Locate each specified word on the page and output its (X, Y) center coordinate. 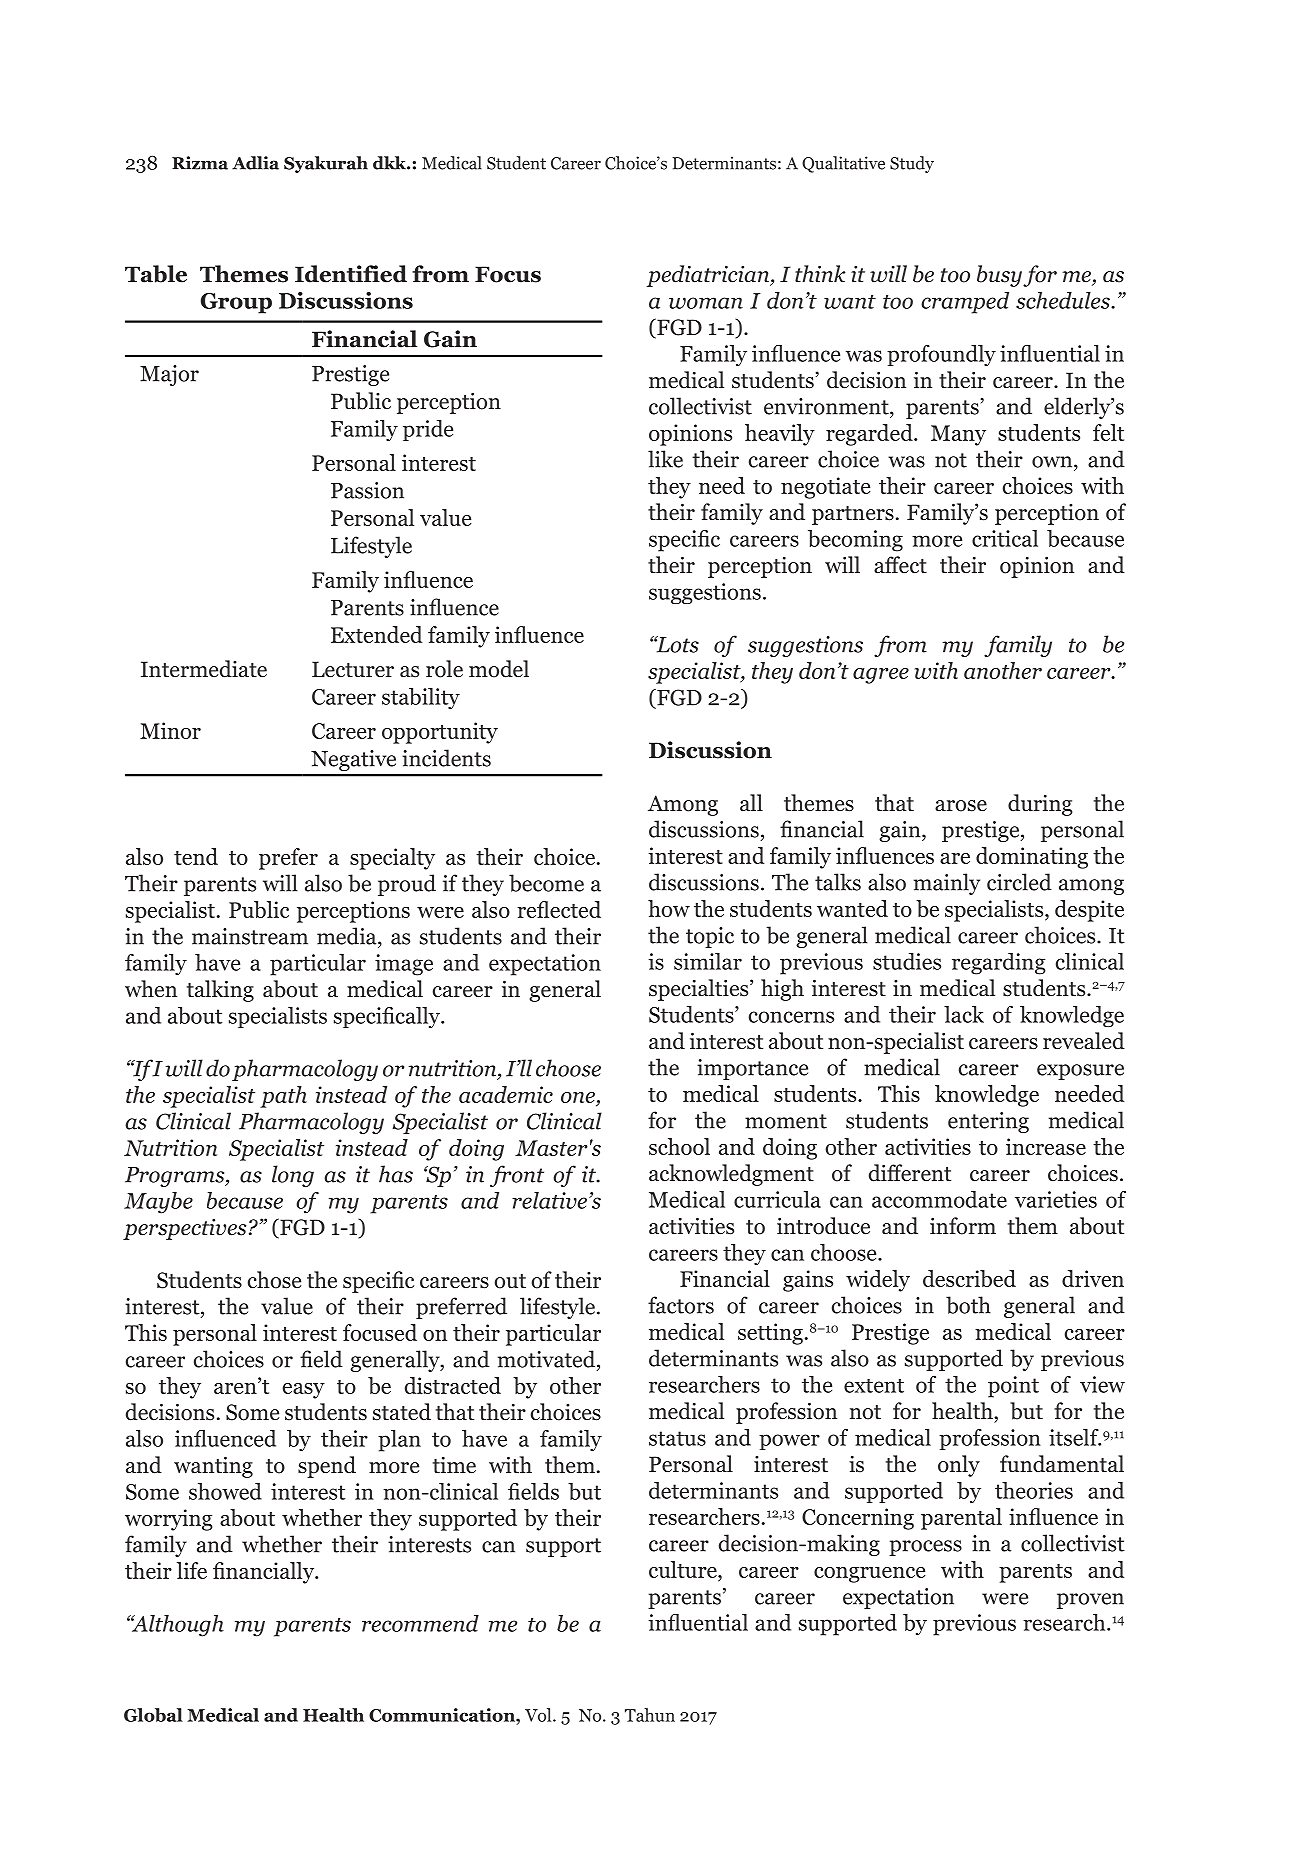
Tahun (650, 1715)
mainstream (250, 936)
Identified (351, 274)
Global (153, 1715)
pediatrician (709, 276)
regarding (999, 964)
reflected (559, 909)
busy (999, 276)
